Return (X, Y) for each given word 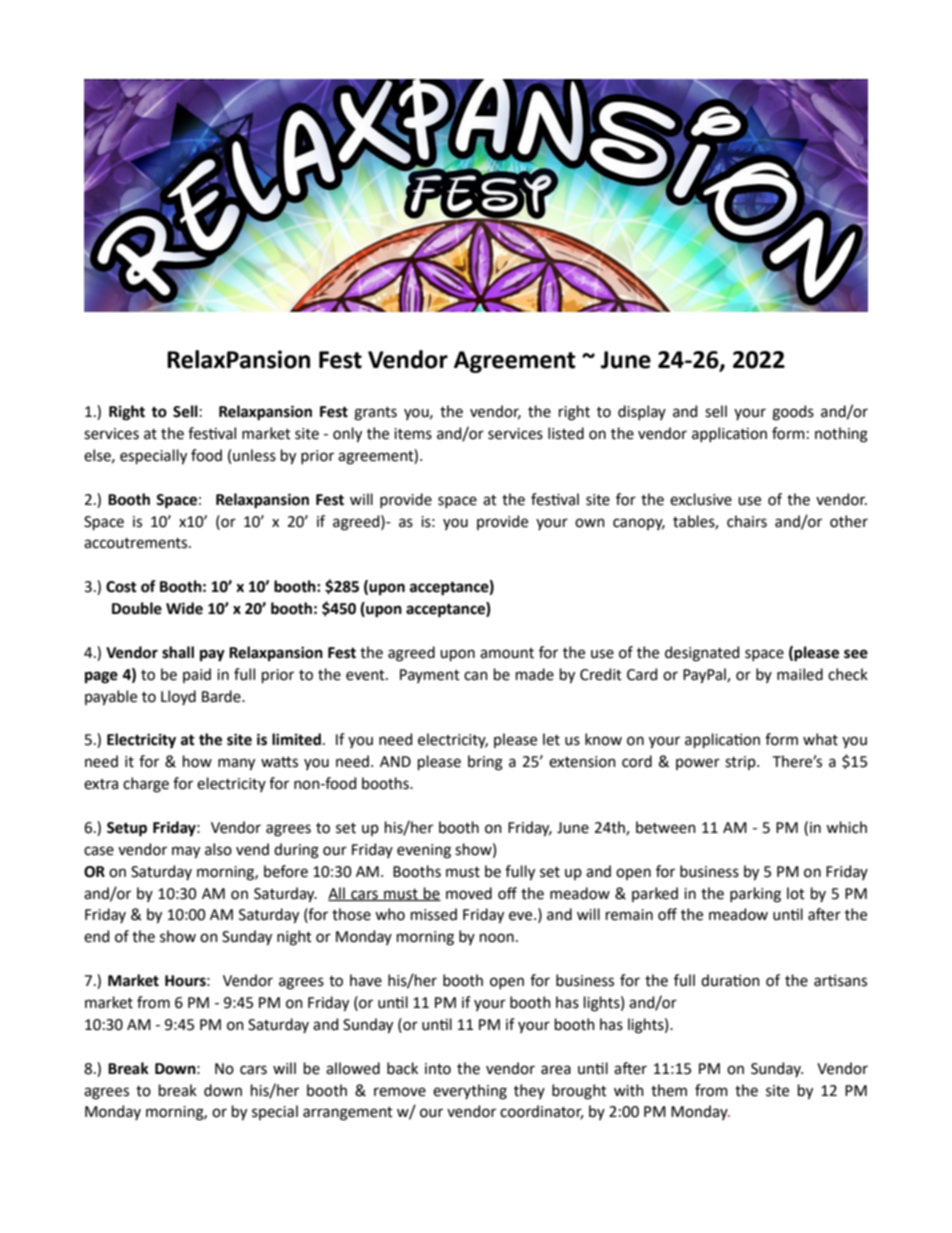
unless (254, 455)
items (413, 434)
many (236, 764)
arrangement (348, 1114)
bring (485, 763)
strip (741, 763)
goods (793, 413)
